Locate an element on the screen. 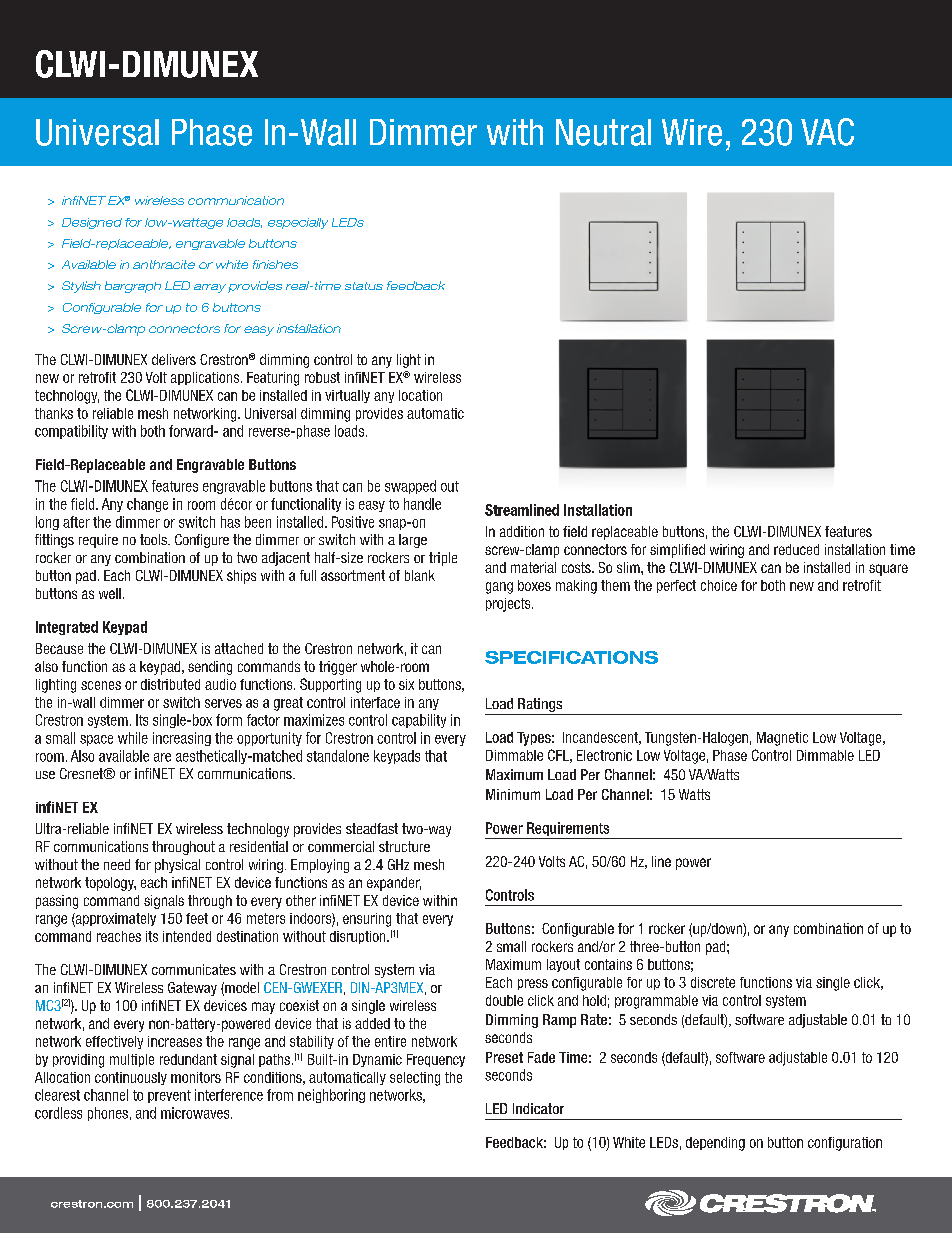  Designed is located at coordinates (92, 223).
